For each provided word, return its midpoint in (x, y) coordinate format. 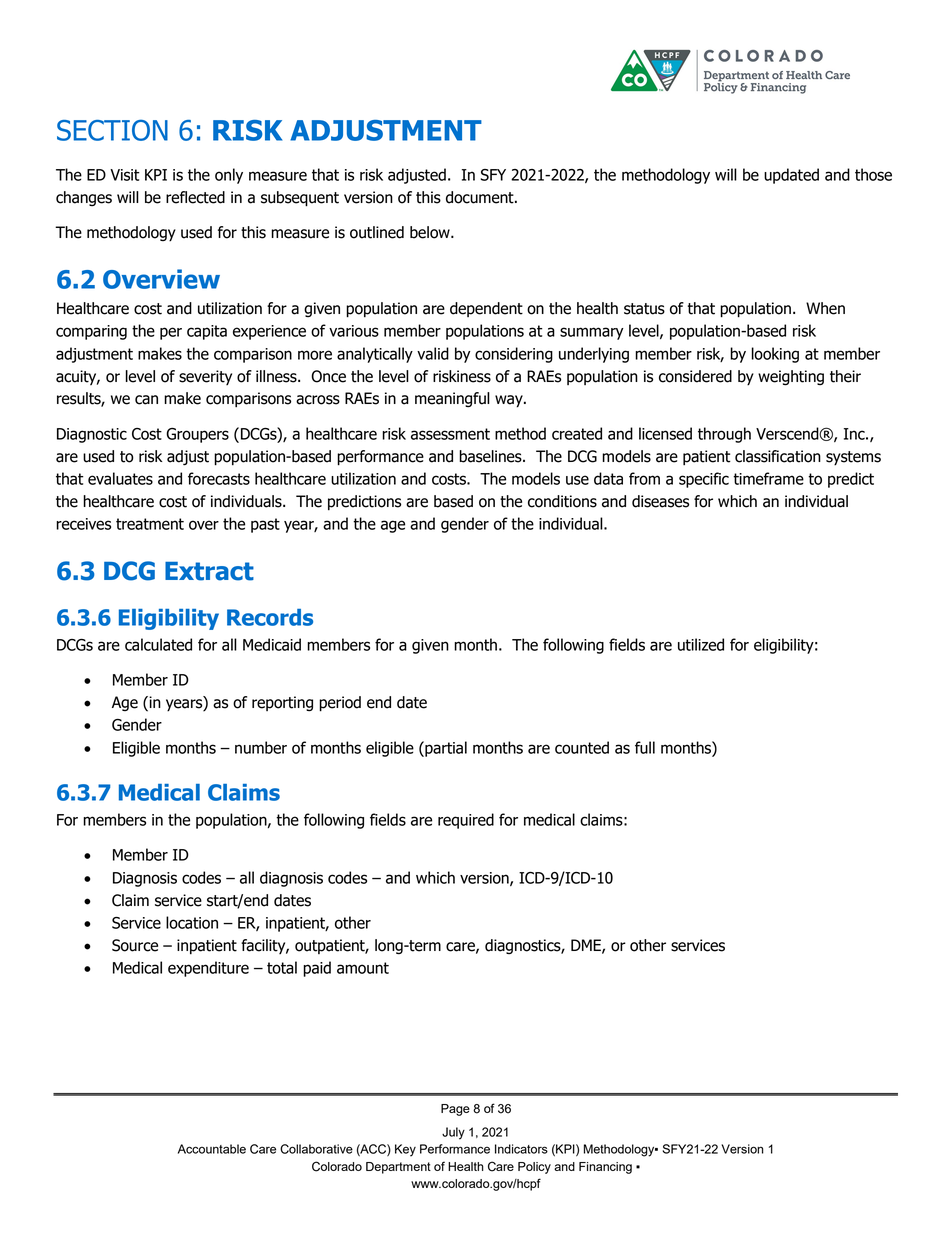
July (453, 1133)
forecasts (219, 478)
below (431, 232)
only (229, 176)
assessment (450, 434)
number (261, 747)
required (466, 821)
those (873, 174)
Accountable (212, 1149)
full (645, 747)
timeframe (768, 478)
